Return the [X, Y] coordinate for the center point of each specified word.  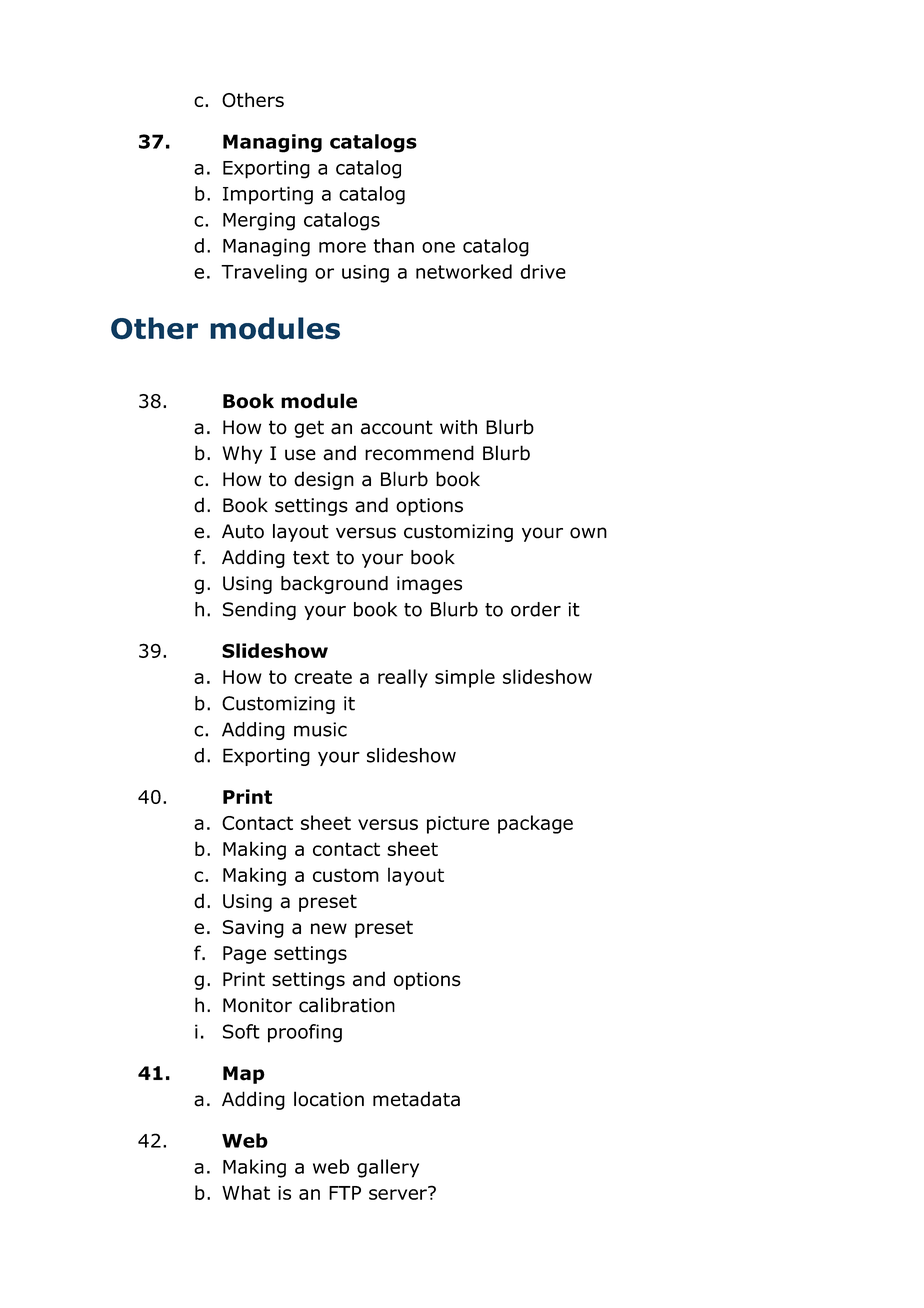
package [535, 824]
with [458, 426]
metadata [416, 1099]
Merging [259, 221]
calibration [347, 1005]
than [393, 245]
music [320, 729]
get [309, 429]
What [246, 1192]
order [536, 609]
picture [458, 825]
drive [543, 271]
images [429, 585]
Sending [259, 611]
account [397, 427]
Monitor [257, 1005]
